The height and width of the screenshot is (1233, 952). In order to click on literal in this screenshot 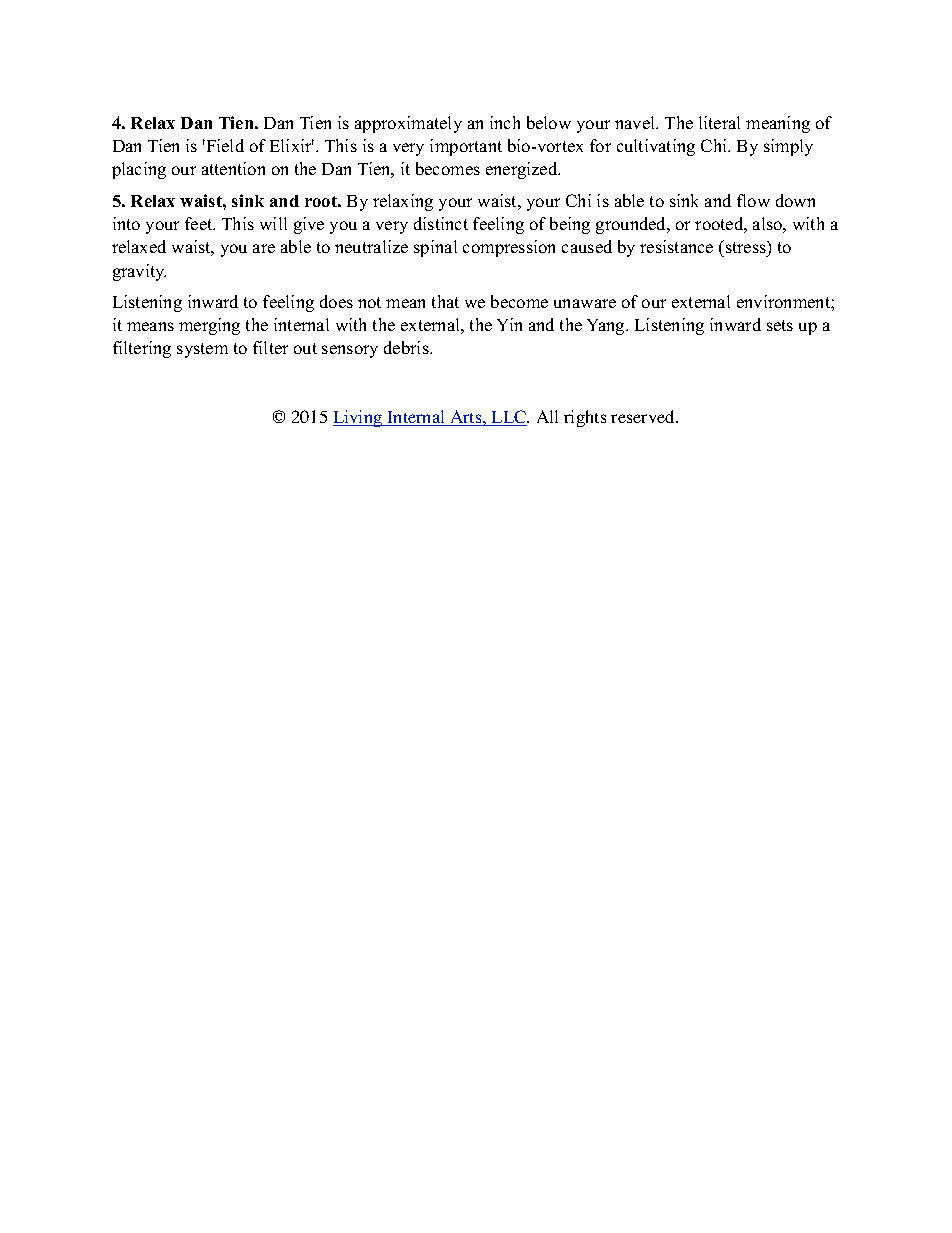, I will do `click(719, 122)`.
